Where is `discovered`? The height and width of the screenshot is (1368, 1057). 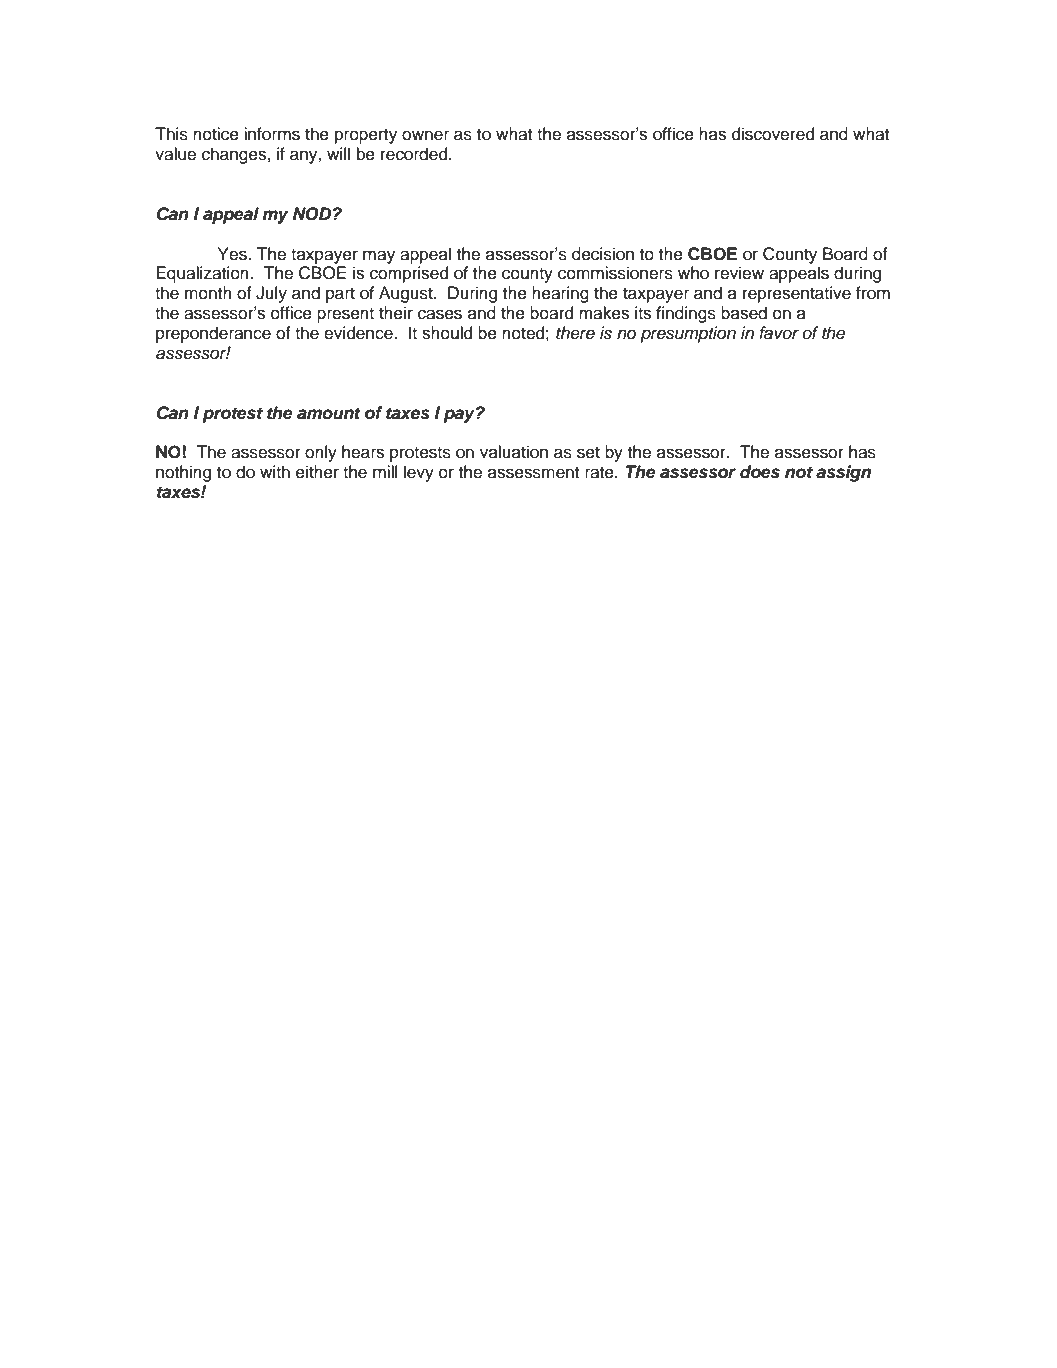 discovered is located at coordinates (773, 134).
